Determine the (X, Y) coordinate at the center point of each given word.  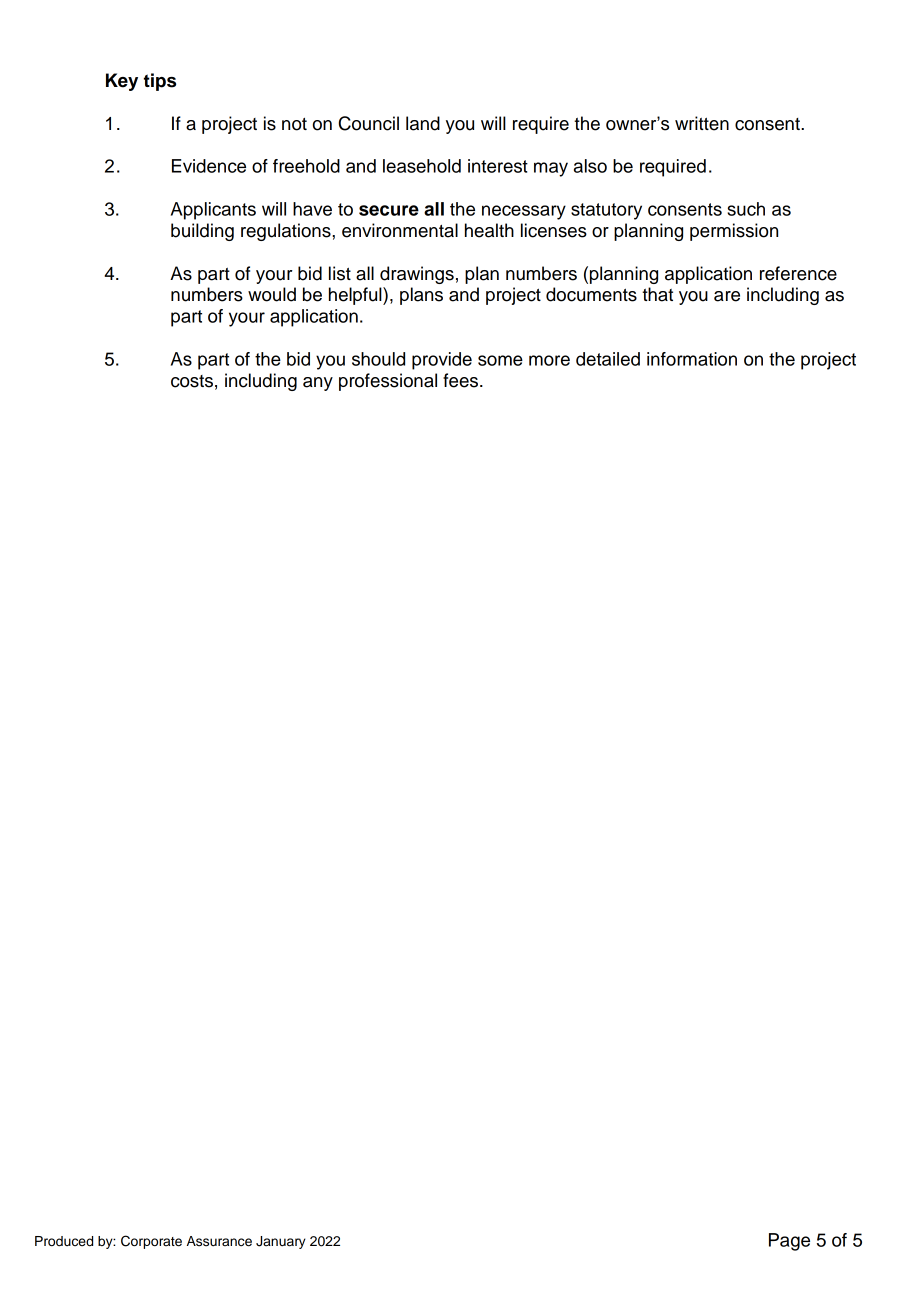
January (281, 1242)
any (318, 384)
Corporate (151, 1242)
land (423, 123)
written (702, 123)
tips (160, 82)
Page (789, 1242)
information (692, 359)
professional (388, 382)
